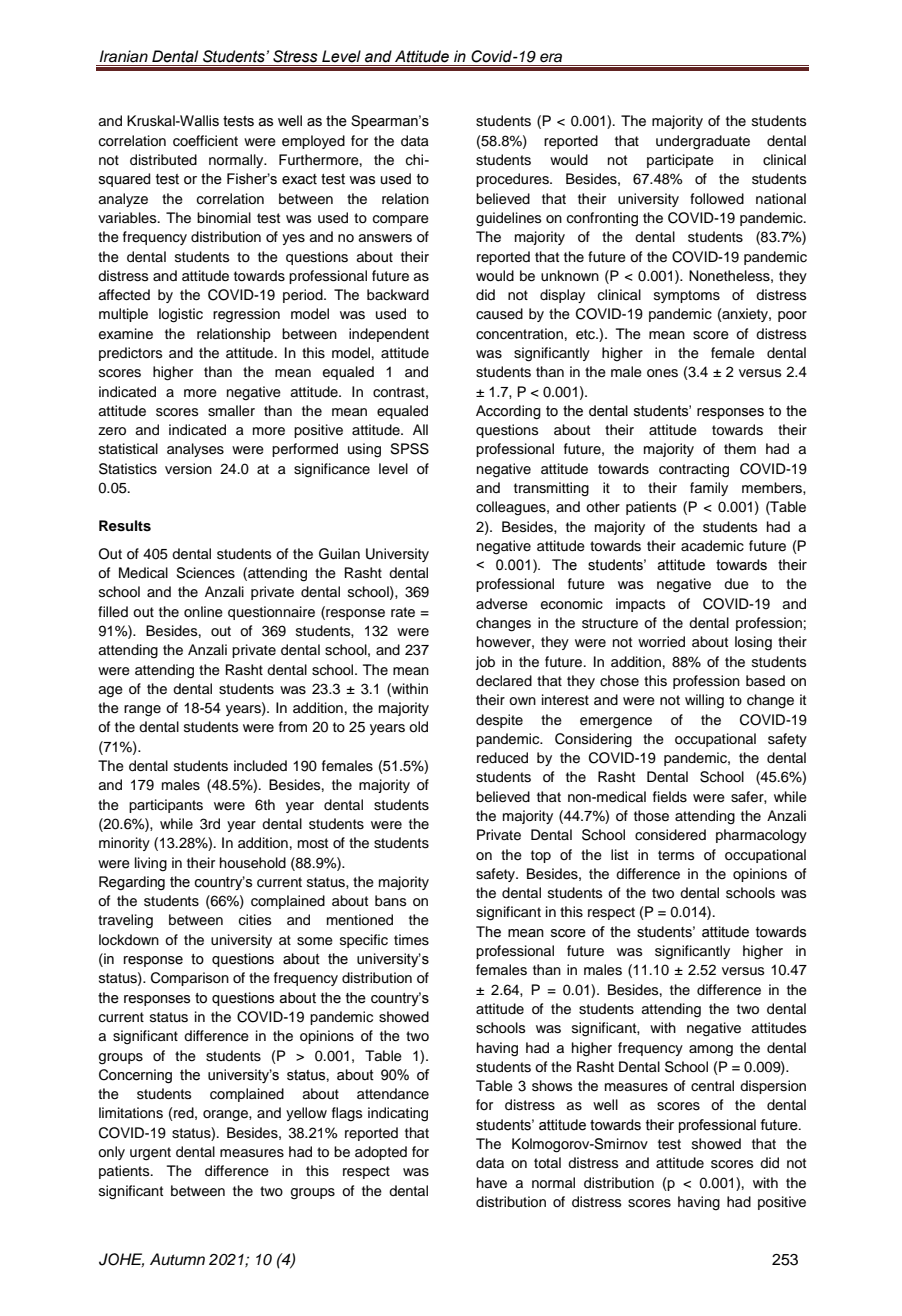 The image size is (902, 1316). What do you see at coordinates (177, 1259) in the document?
I see `Autumn` at bounding box center [177, 1259].
